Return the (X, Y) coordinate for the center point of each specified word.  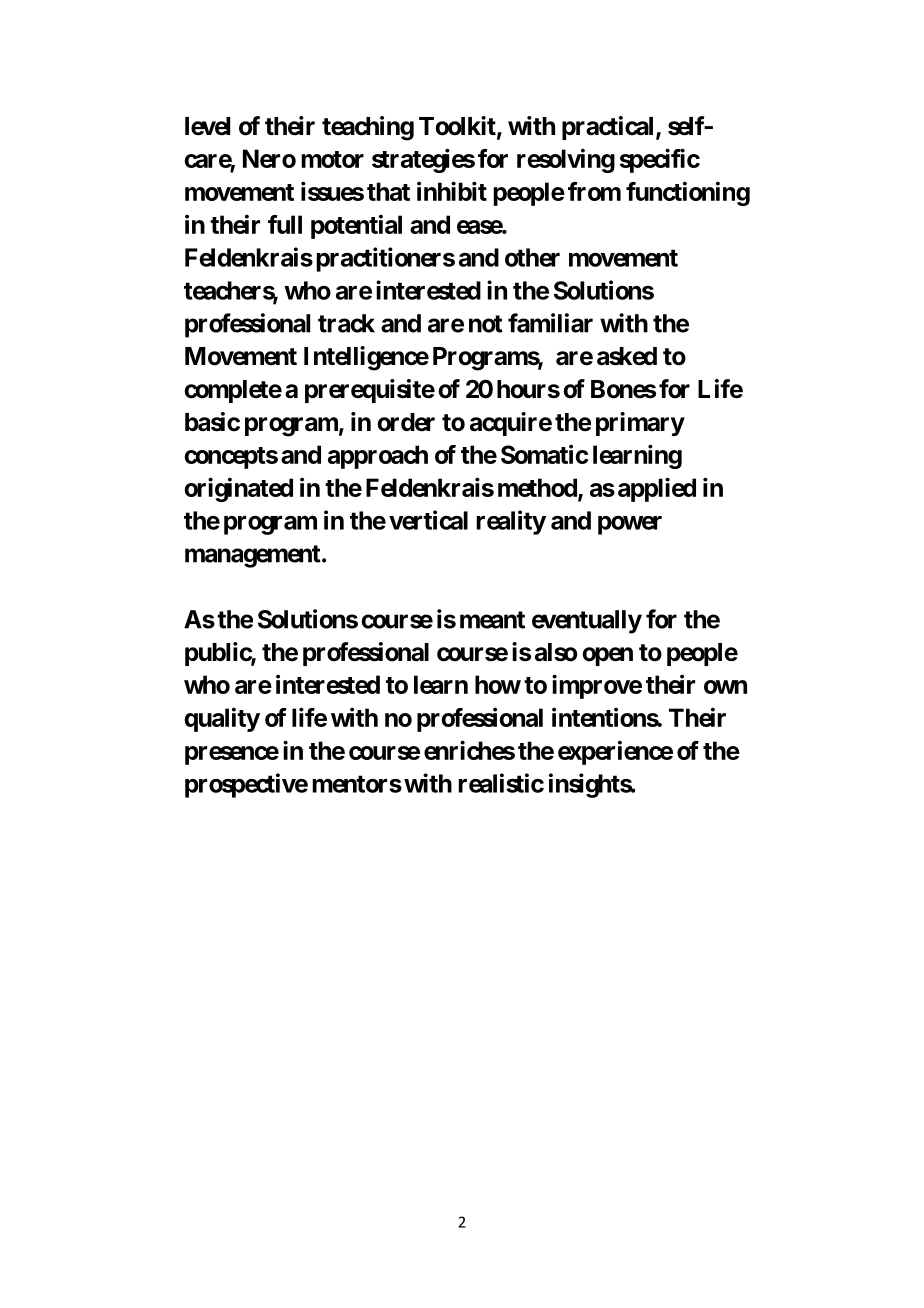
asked (627, 356)
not (486, 324)
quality (222, 719)
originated (238, 489)
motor (332, 159)
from (594, 191)
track (346, 323)
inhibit (452, 191)
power (630, 525)
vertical (428, 520)
